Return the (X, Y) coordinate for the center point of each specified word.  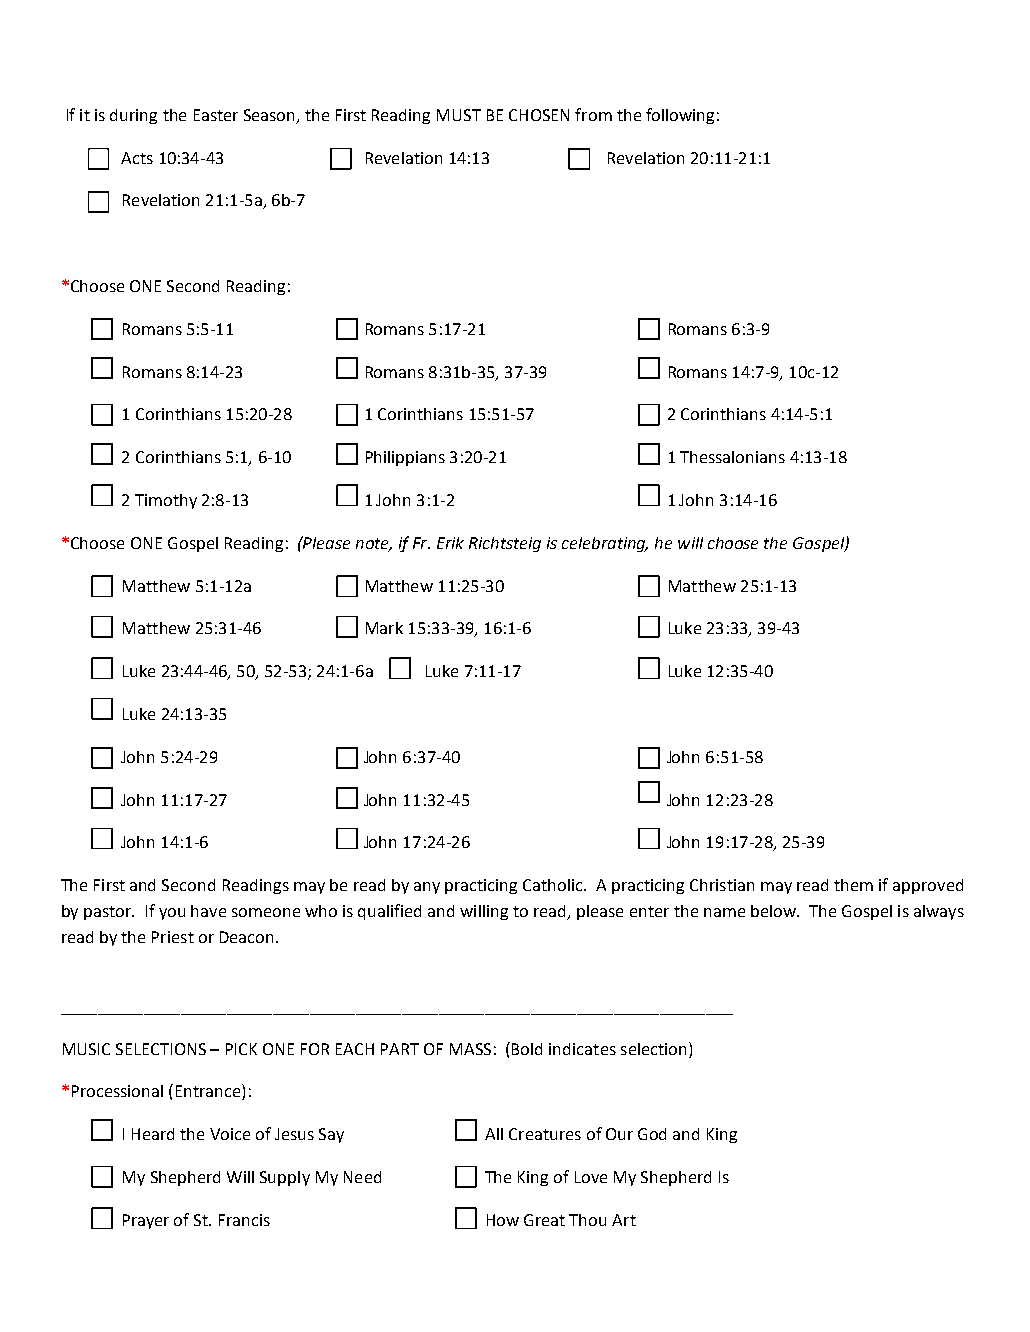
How (503, 1220)
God (652, 1134)
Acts (137, 158)
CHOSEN (539, 115)
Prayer (146, 1221)
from (593, 114)
